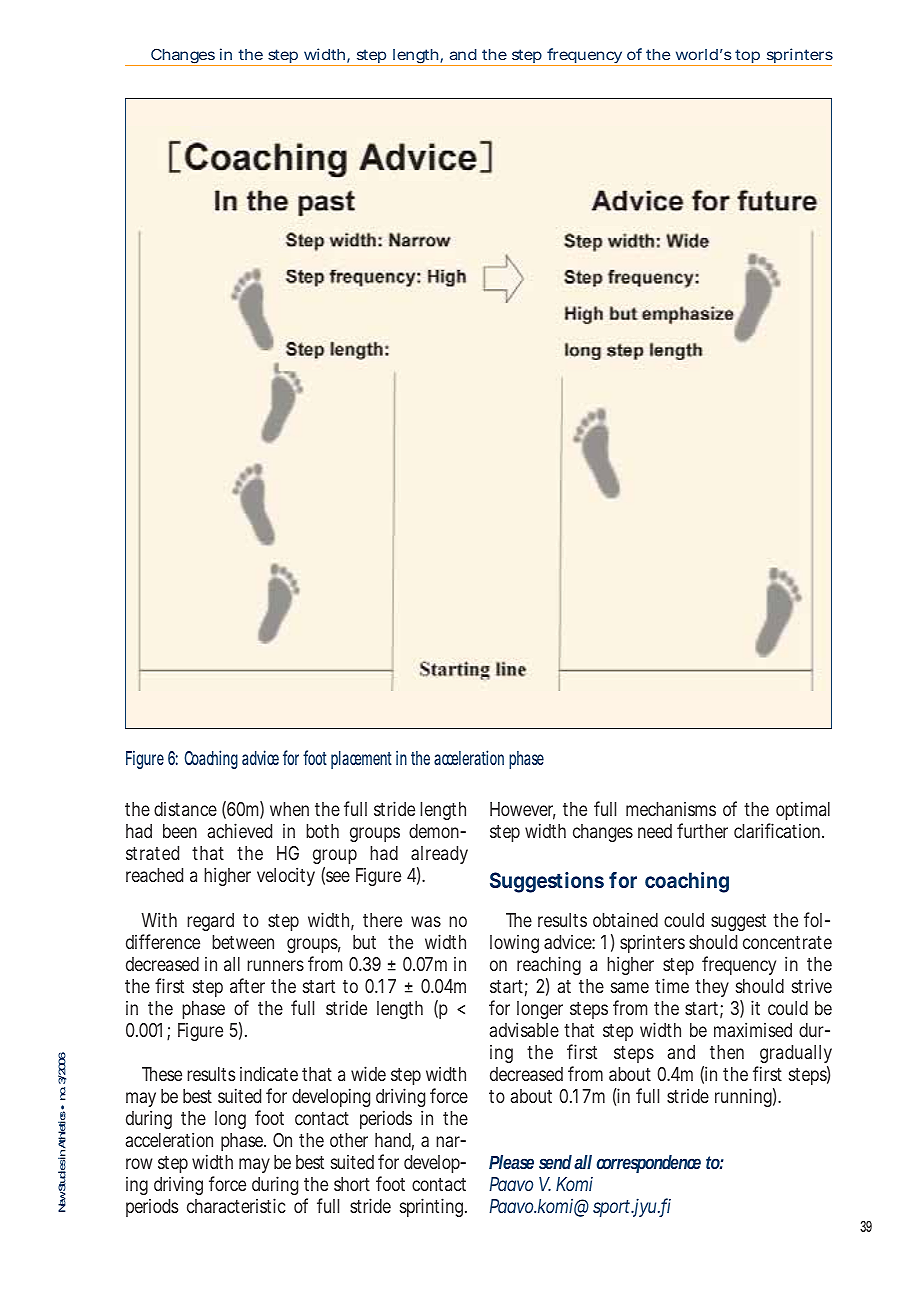 The height and width of the page is (1305, 924). Describe the element at coordinates (748, 57) in the page. I see `top` at that location.
